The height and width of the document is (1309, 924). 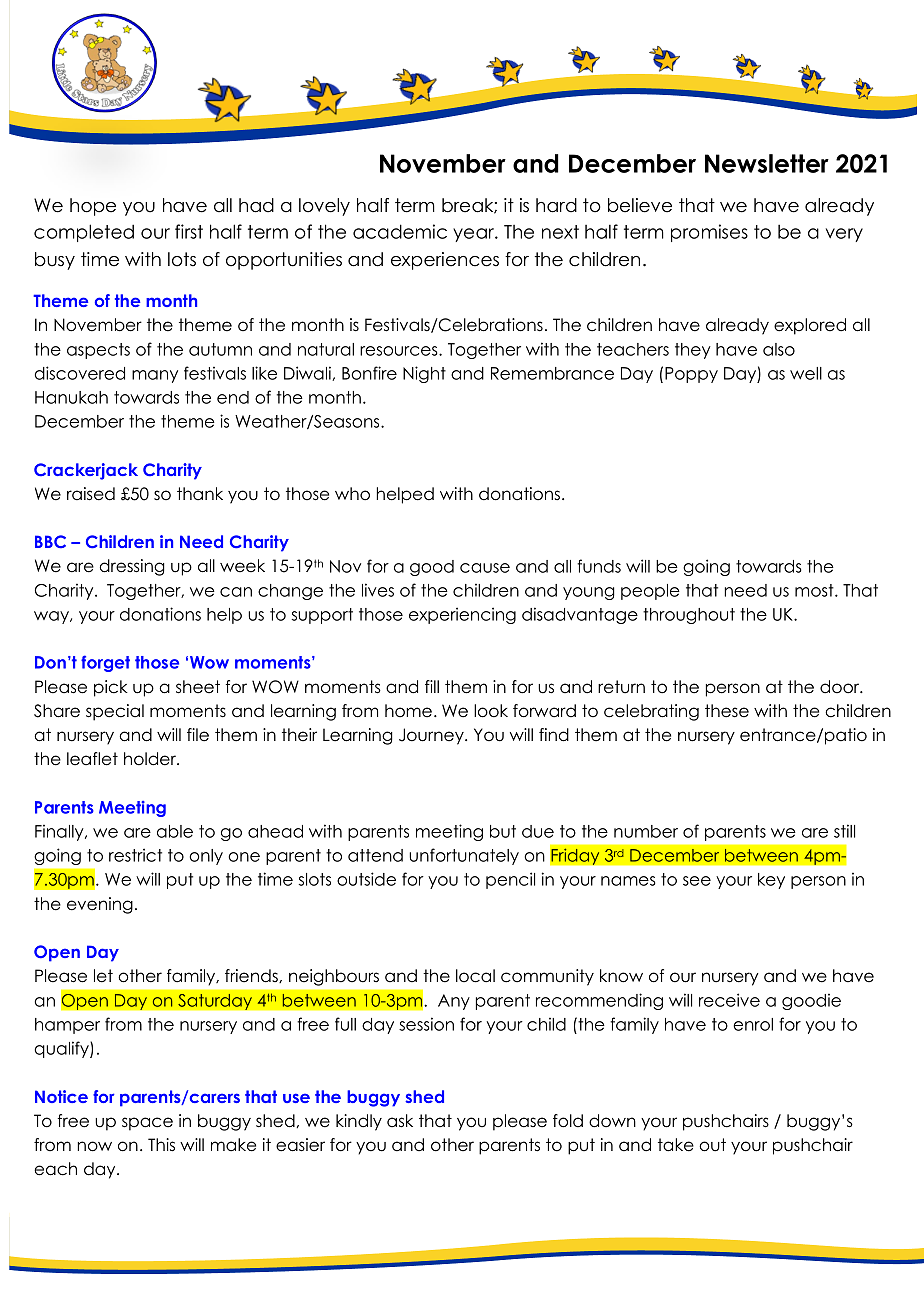 What do you see at coordinates (147, 1124) in the document?
I see `space` at bounding box center [147, 1124].
